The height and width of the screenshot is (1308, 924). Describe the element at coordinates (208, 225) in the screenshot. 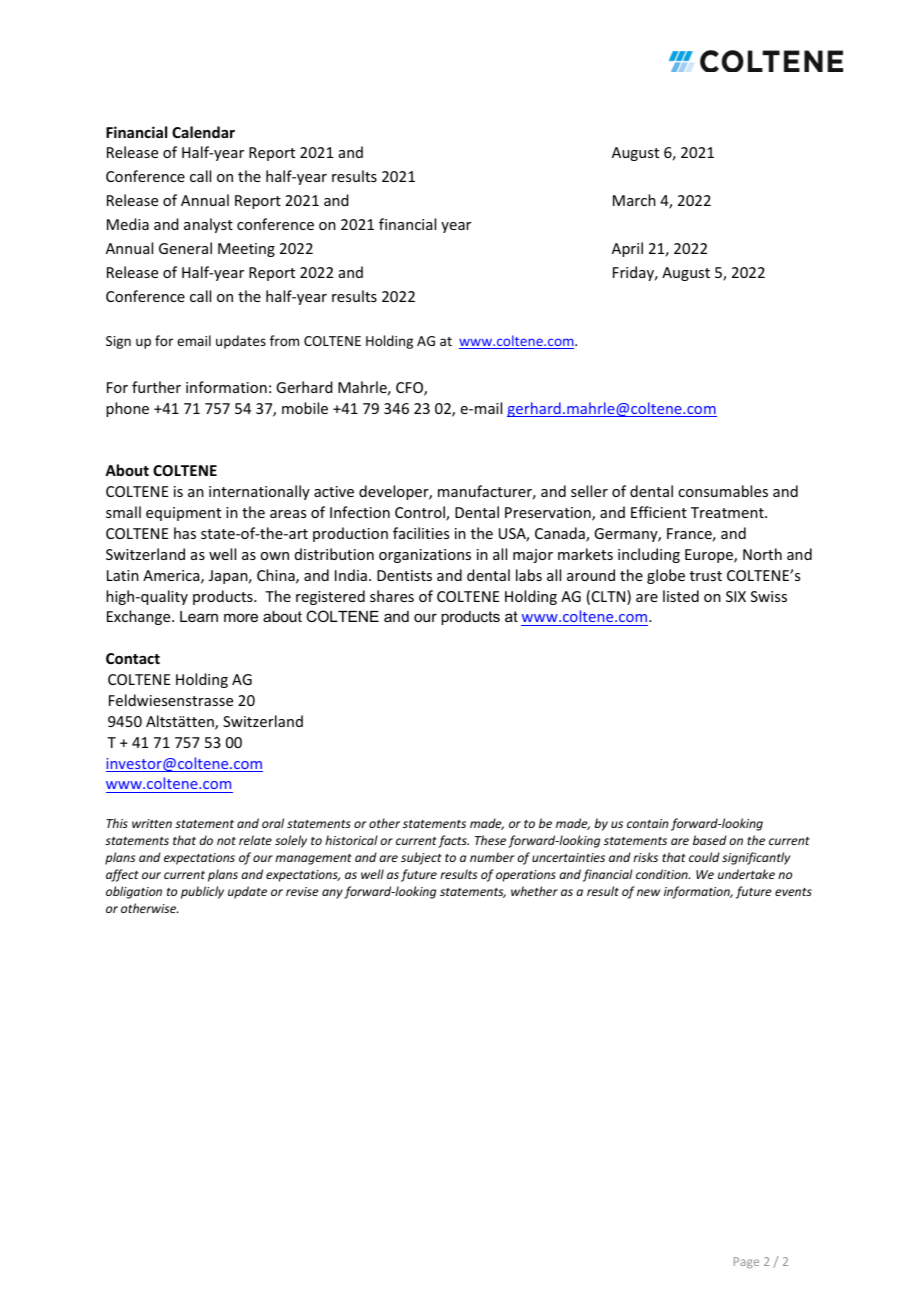

I see `analyst` at that location.
